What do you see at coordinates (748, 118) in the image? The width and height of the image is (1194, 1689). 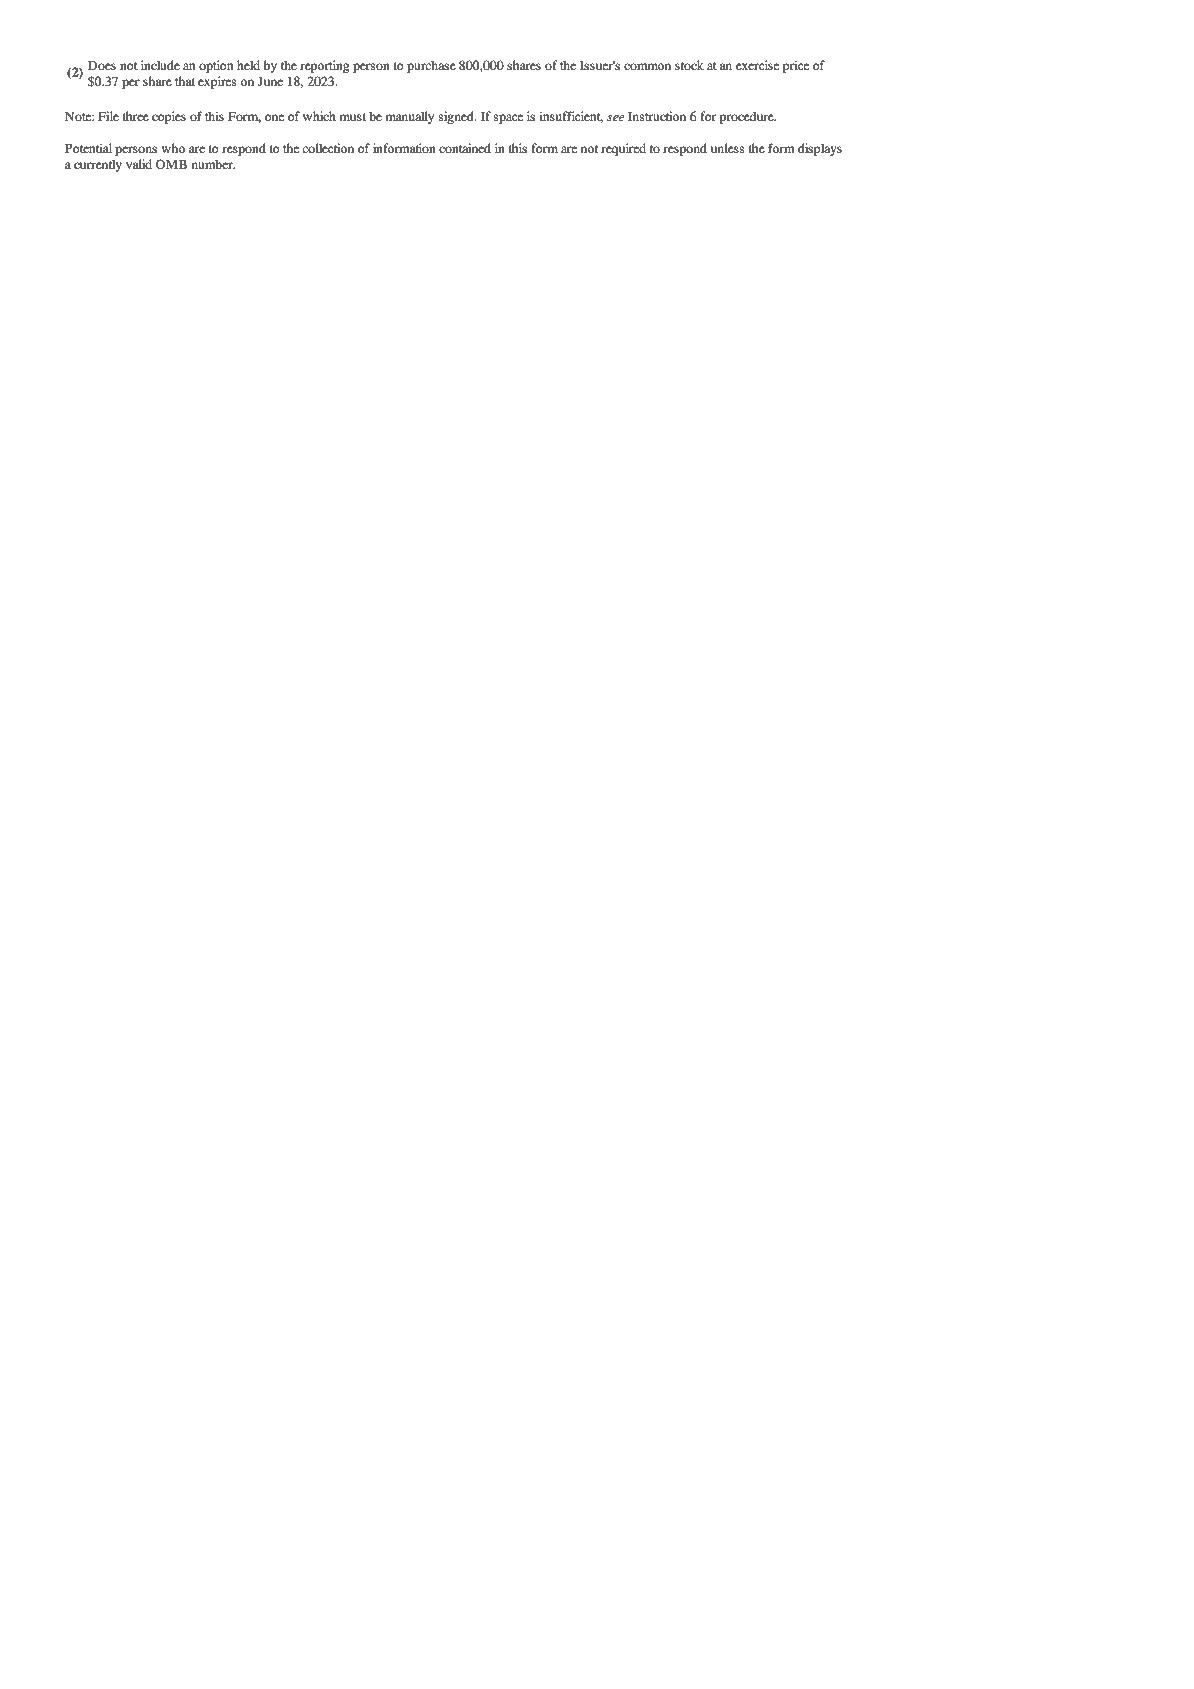 I see `procedure` at bounding box center [748, 118].
